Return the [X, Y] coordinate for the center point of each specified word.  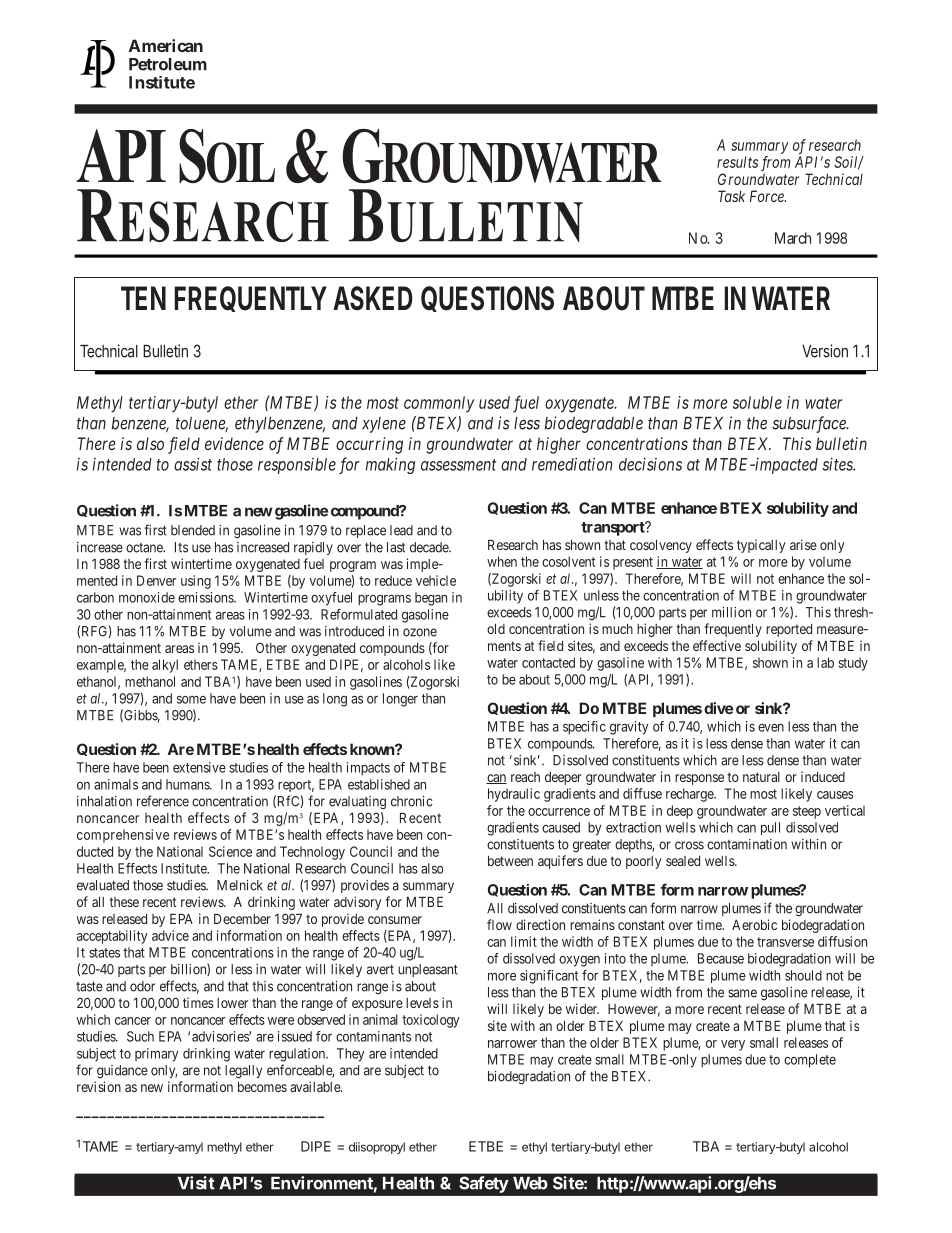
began [431, 599]
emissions [206, 597]
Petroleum [168, 64]
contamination [747, 844]
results [737, 162]
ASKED [373, 298]
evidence [234, 443]
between [510, 861]
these [124, 902]
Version [825, 351]
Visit [196, 1183]
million [731, 612]
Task [731, 196]
